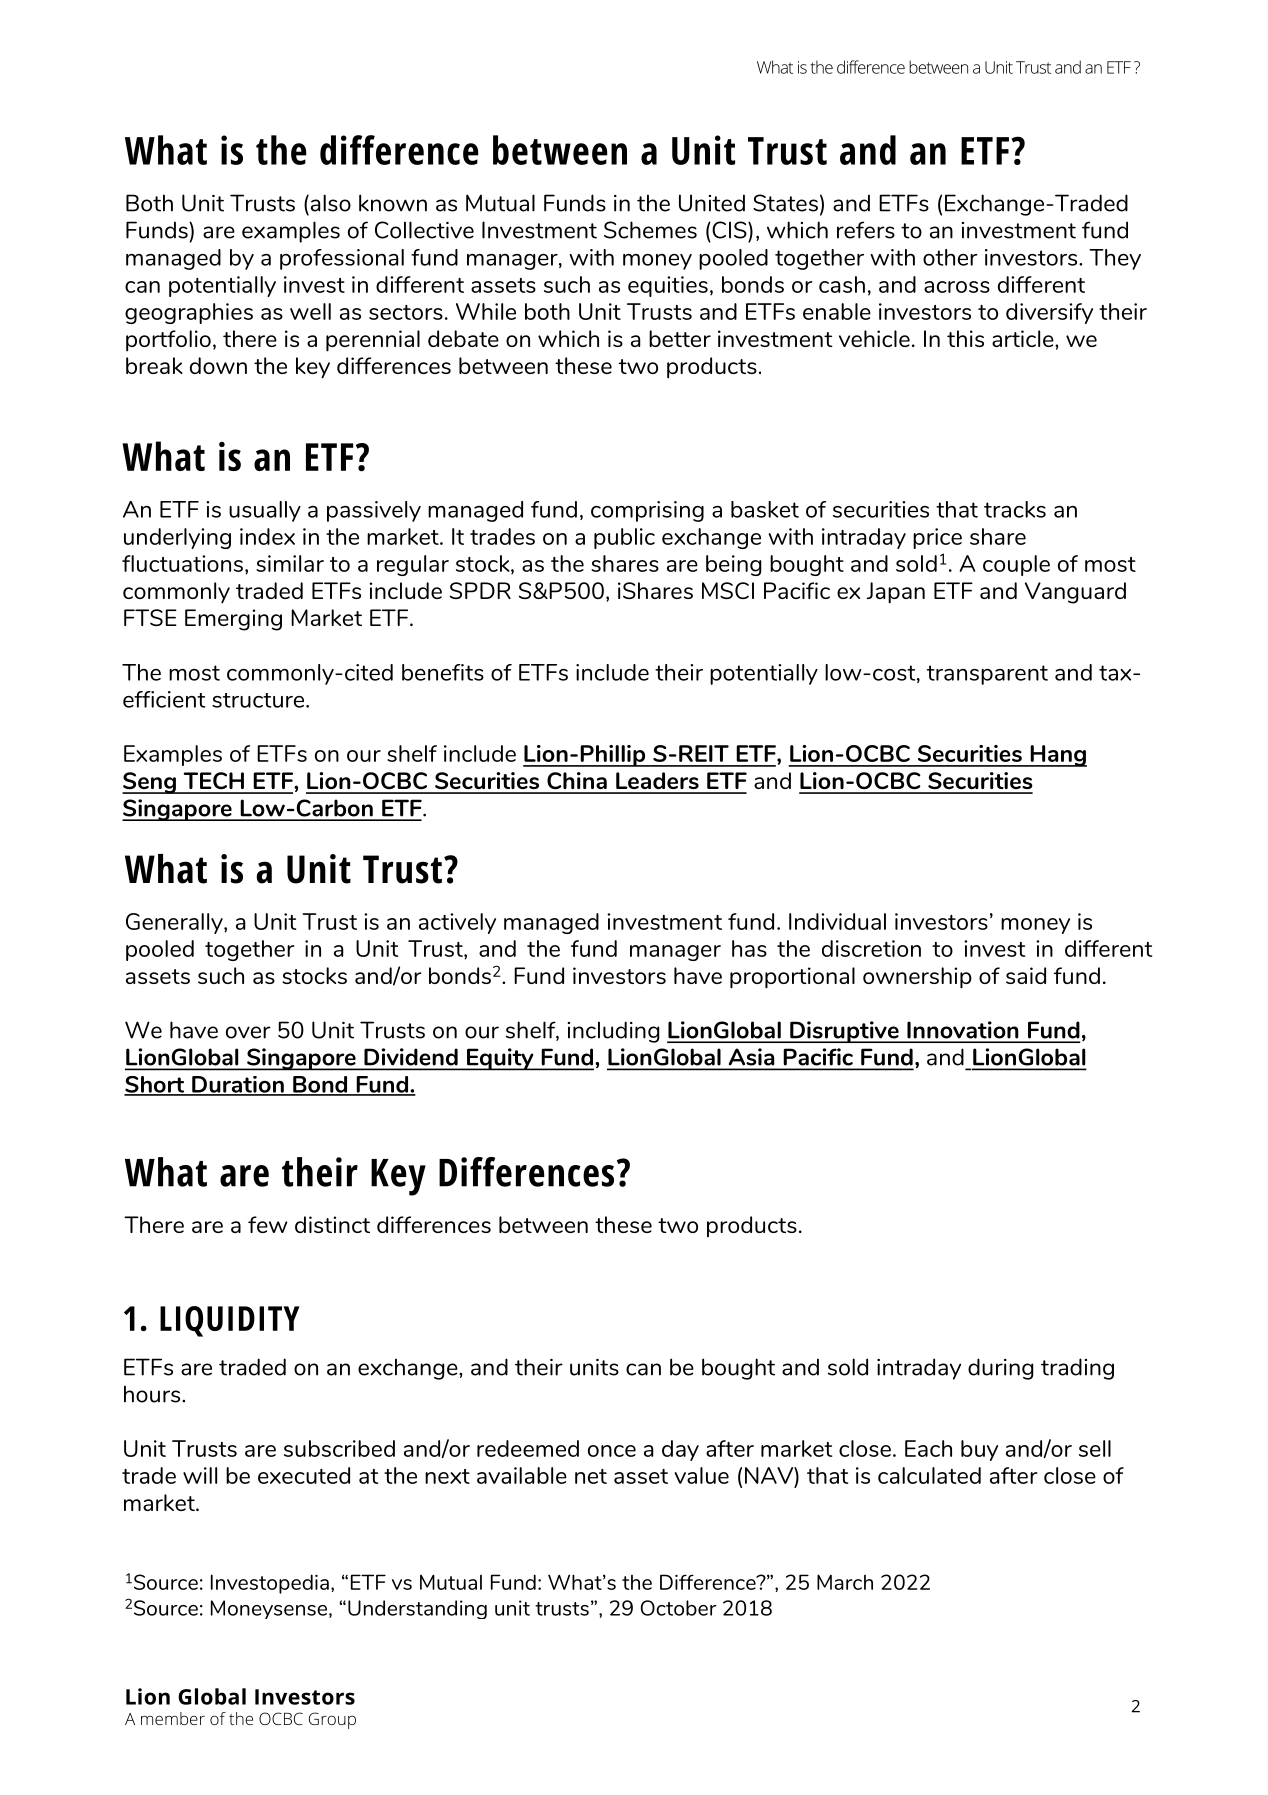 This image has height=1795, width=1268. I want to click on professional, so click(342, 259).
